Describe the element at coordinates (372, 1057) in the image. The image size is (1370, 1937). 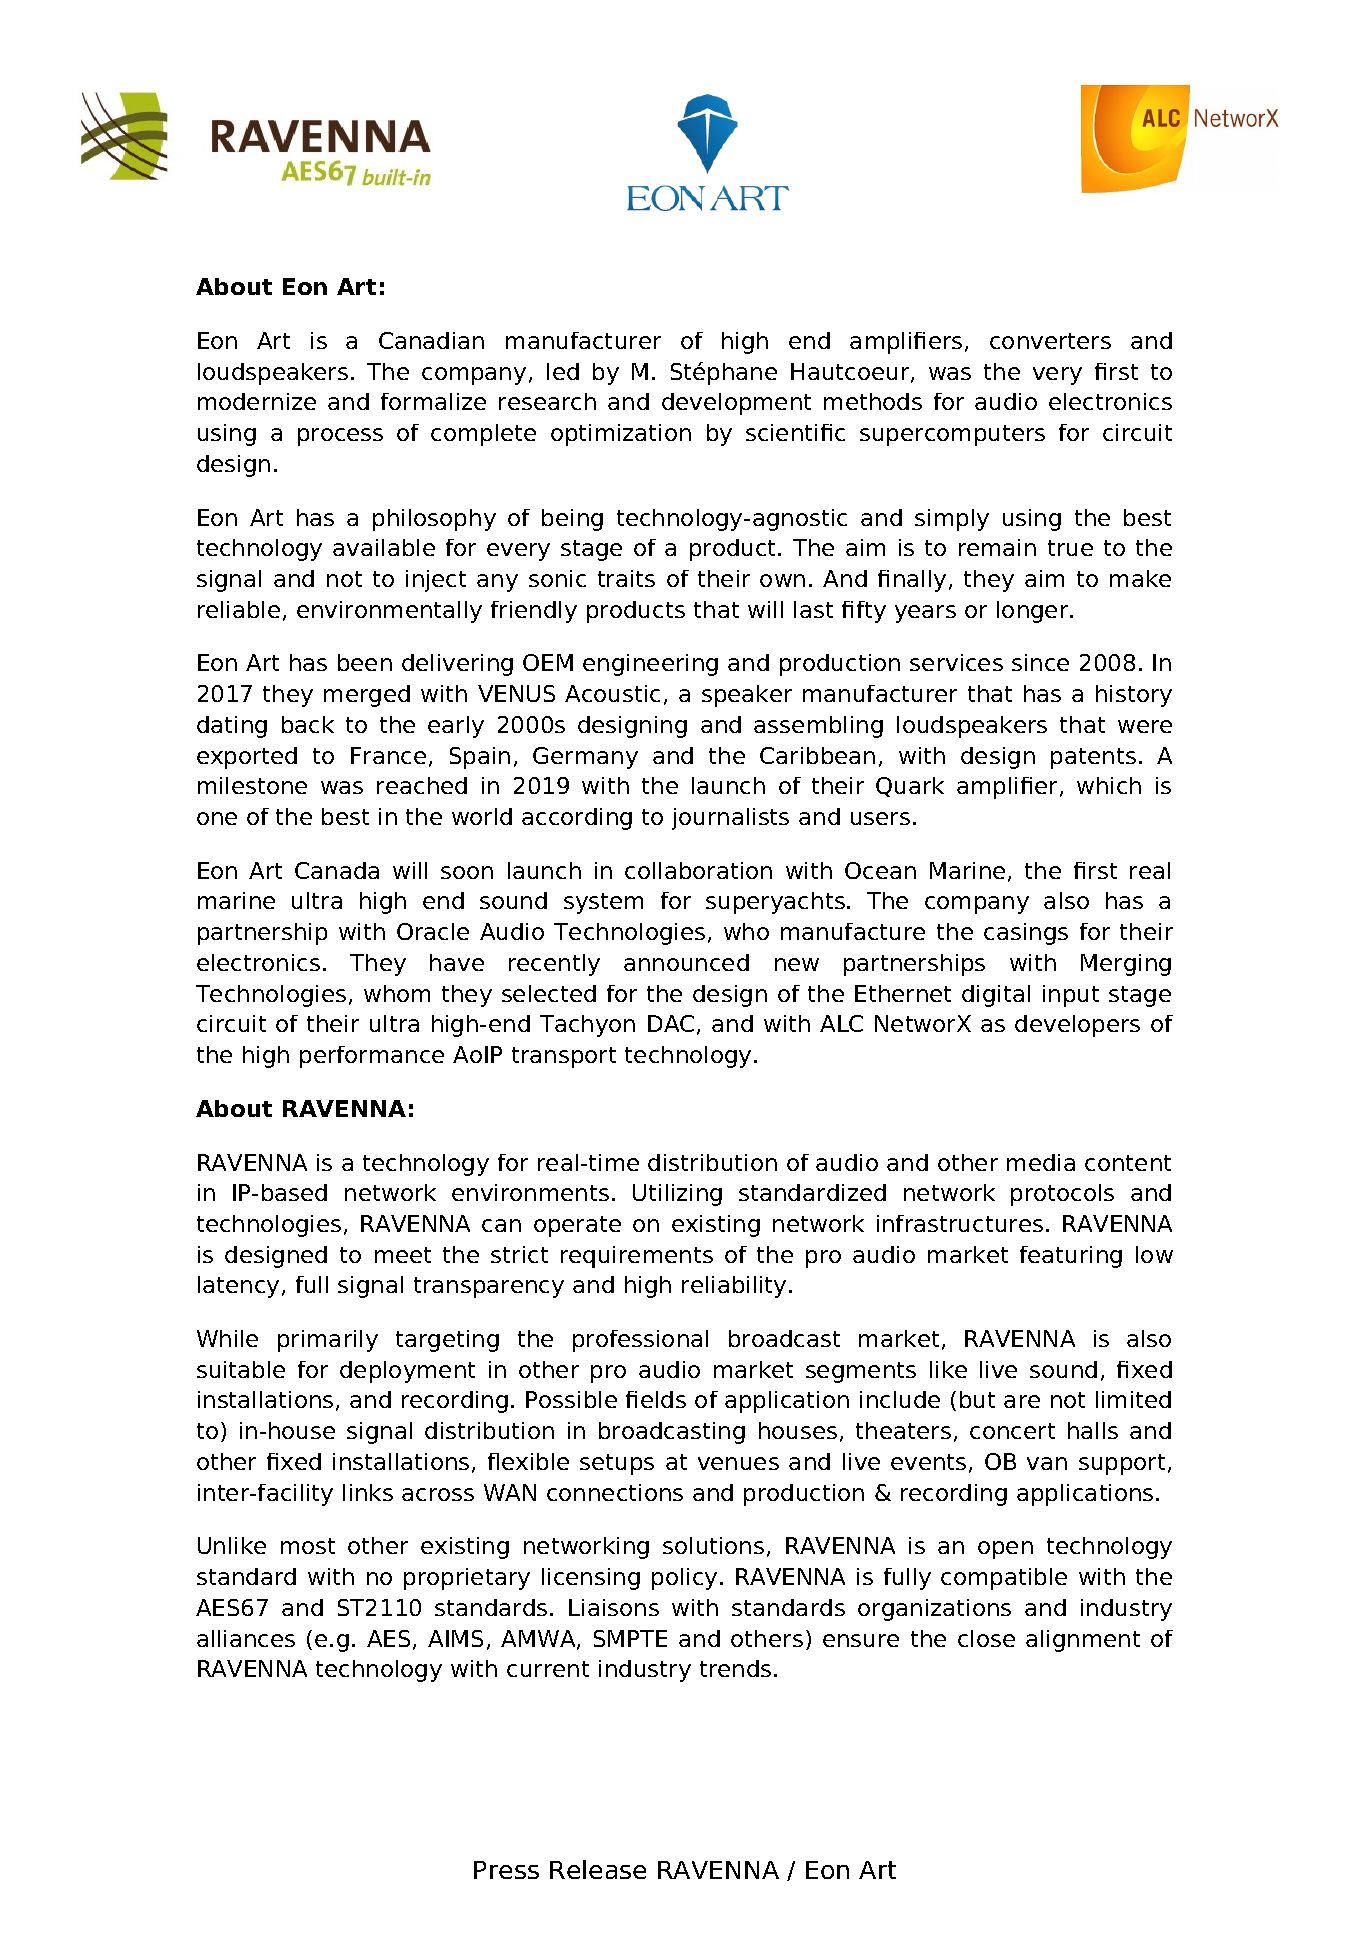
I see `performance` at that location.
